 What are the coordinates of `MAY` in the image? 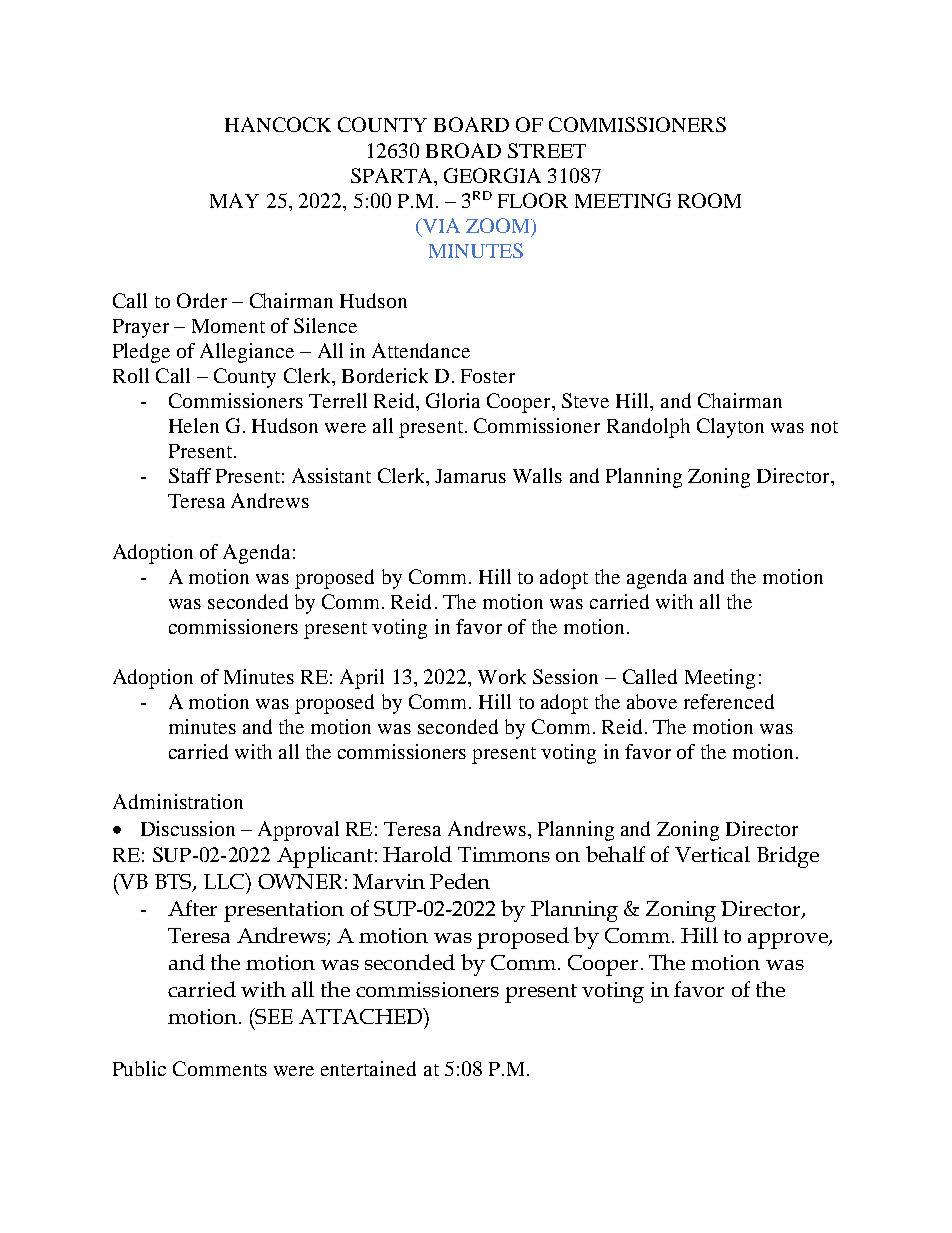 It's located at (234, 200).
